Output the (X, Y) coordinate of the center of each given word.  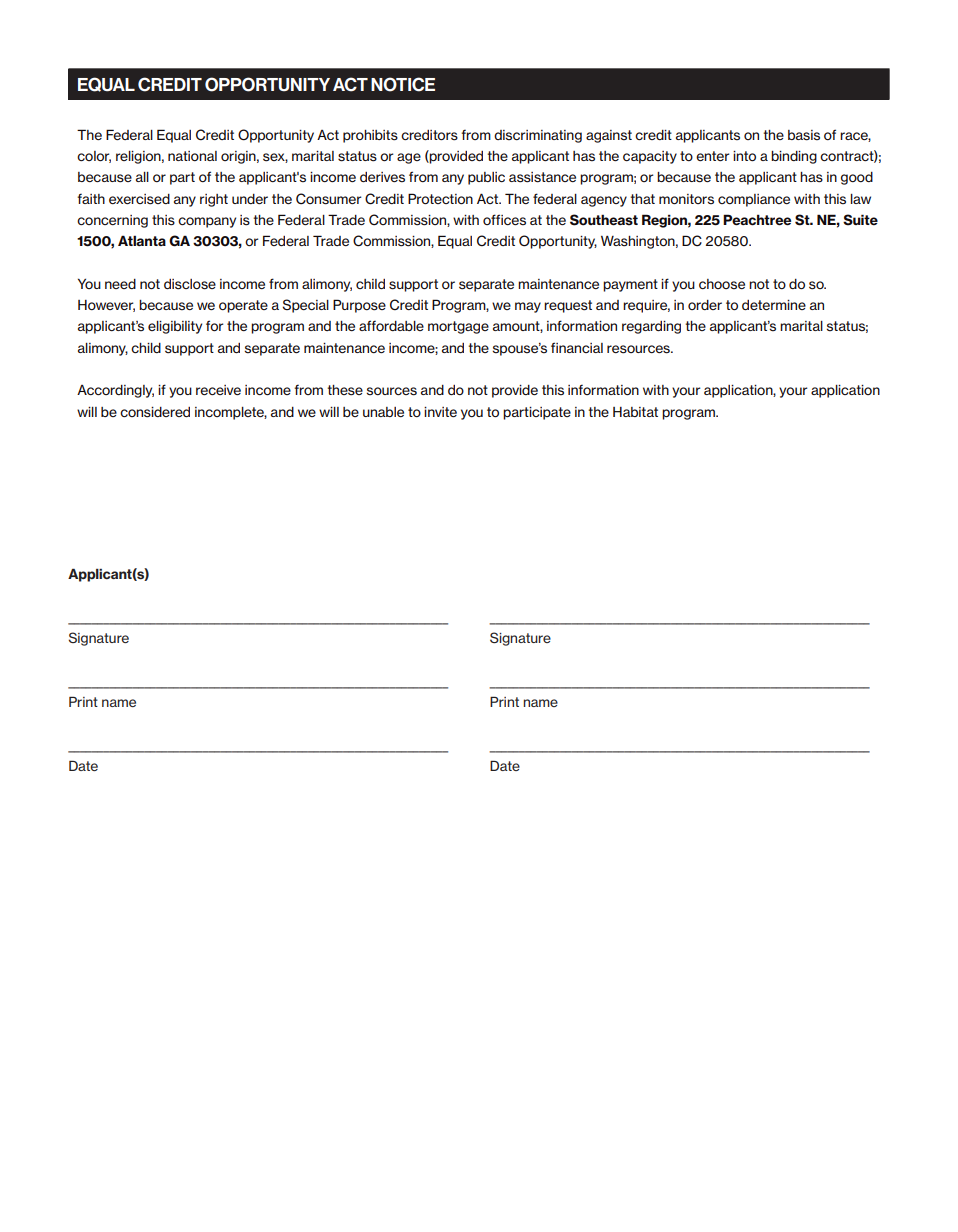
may (528, 307)
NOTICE (403, 84)
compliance (754, 200)
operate (243, 306)
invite (440, 412)
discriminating (538, 136)
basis (804, 135)
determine (774, 305)
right (214, 200)
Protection (440, 198)
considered (155, 412)
